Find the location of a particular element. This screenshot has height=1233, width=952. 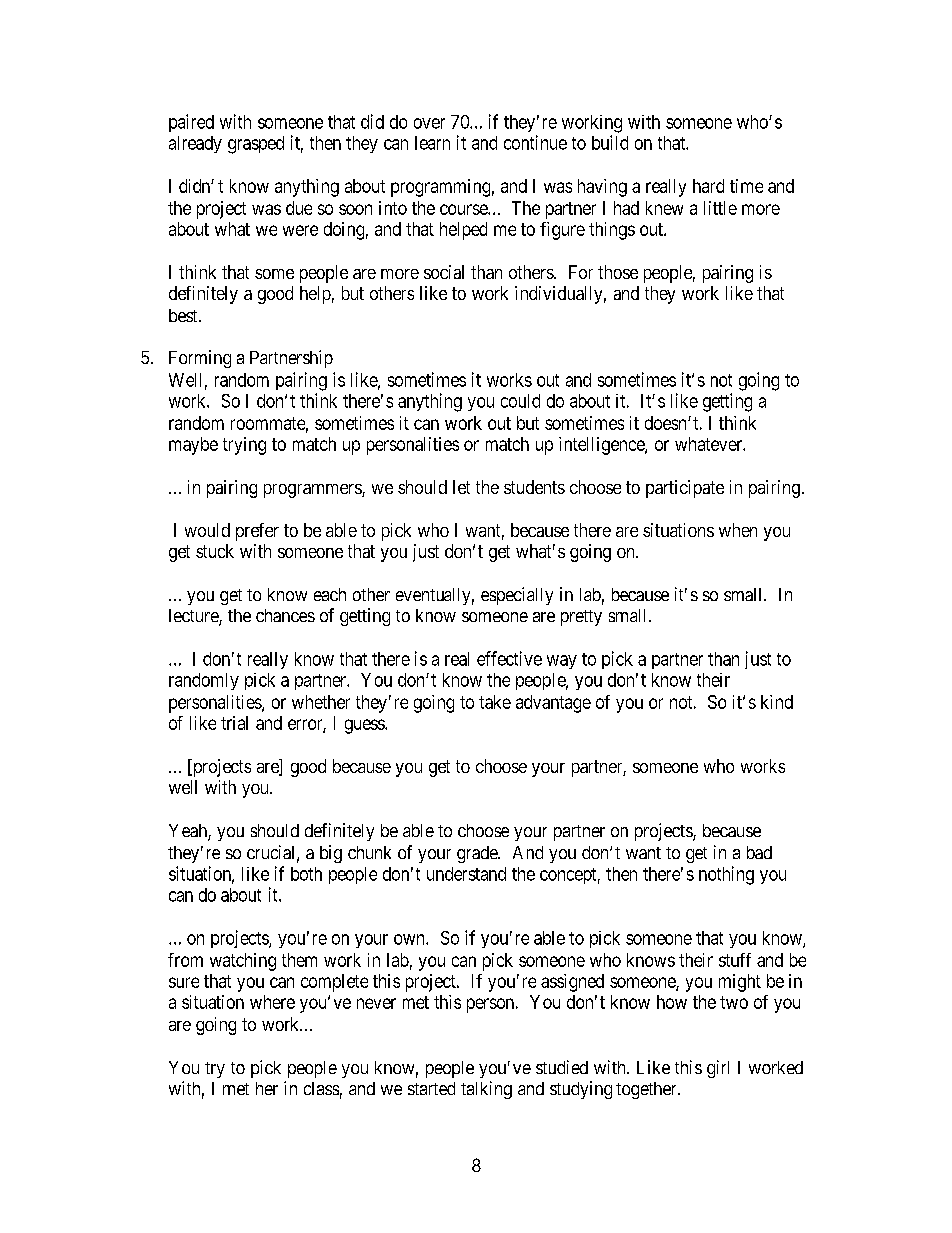

intelligence is located at coordinates (602, 446).
